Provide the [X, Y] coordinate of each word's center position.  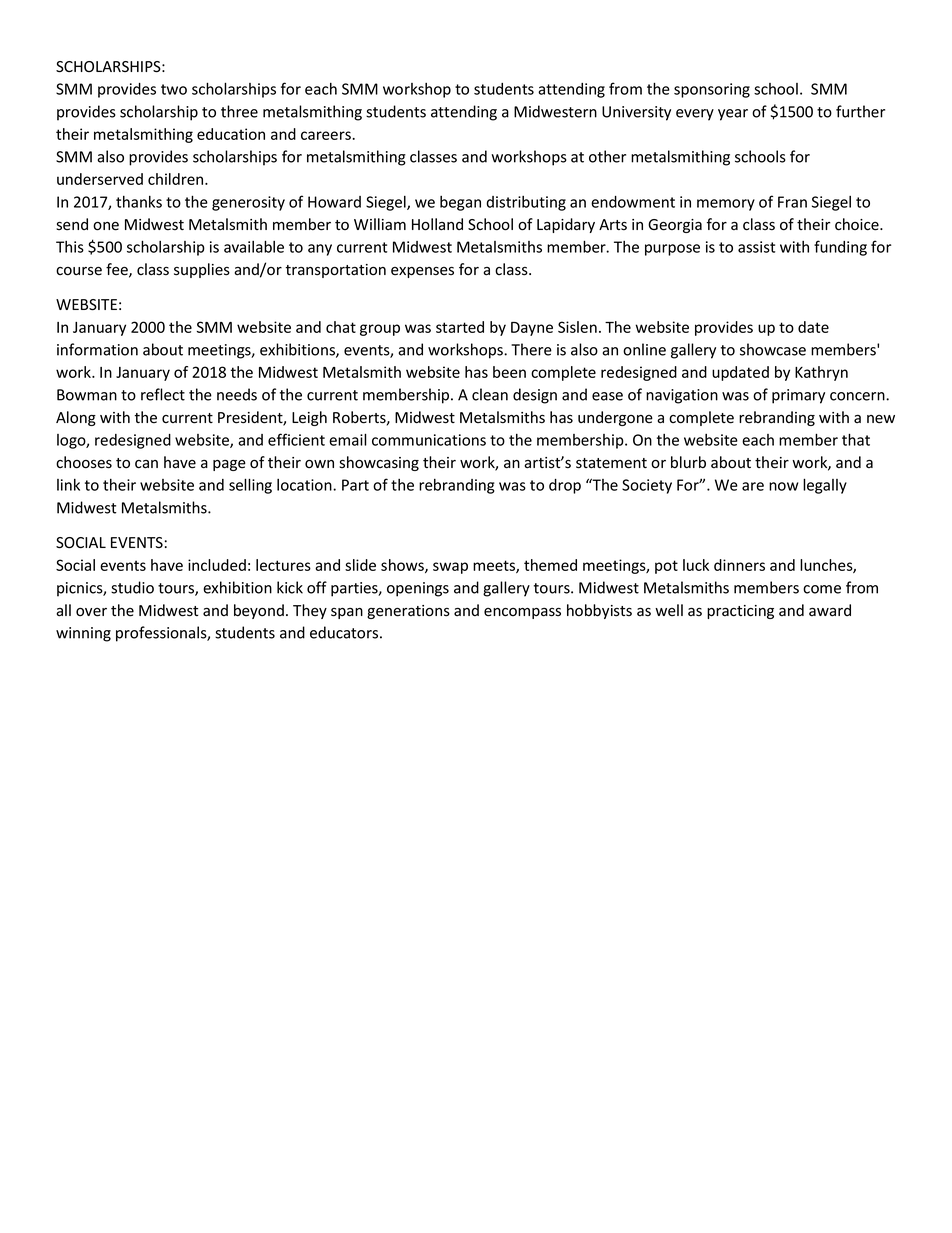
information [97, 349]
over [91, 612]
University [636, 113]
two [174, 89]
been [509, 372]
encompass [522, 613]
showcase [773, 349]
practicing [740, 612]
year [733, 115]
